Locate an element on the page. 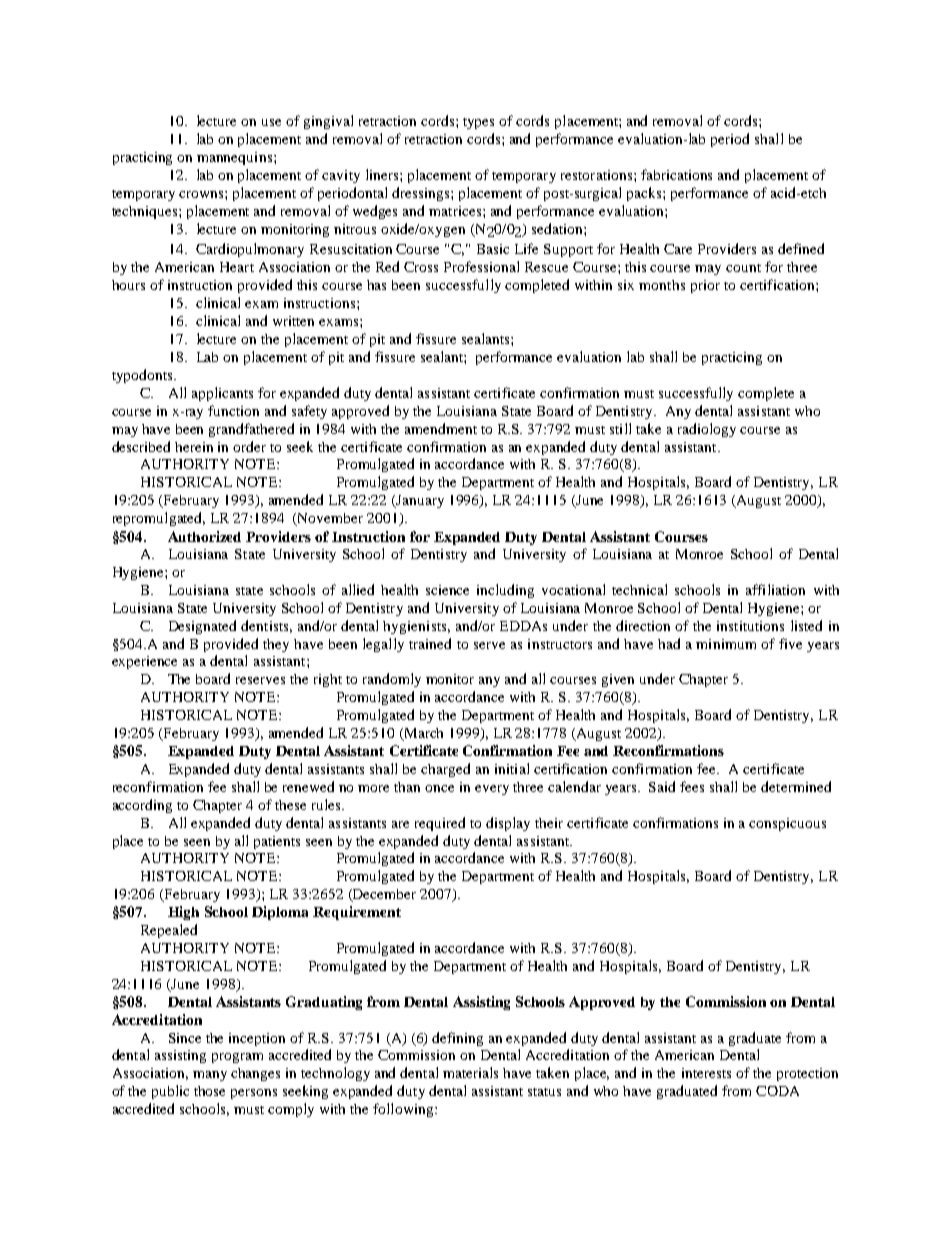  radiology is located at coordinates (707, 430).
